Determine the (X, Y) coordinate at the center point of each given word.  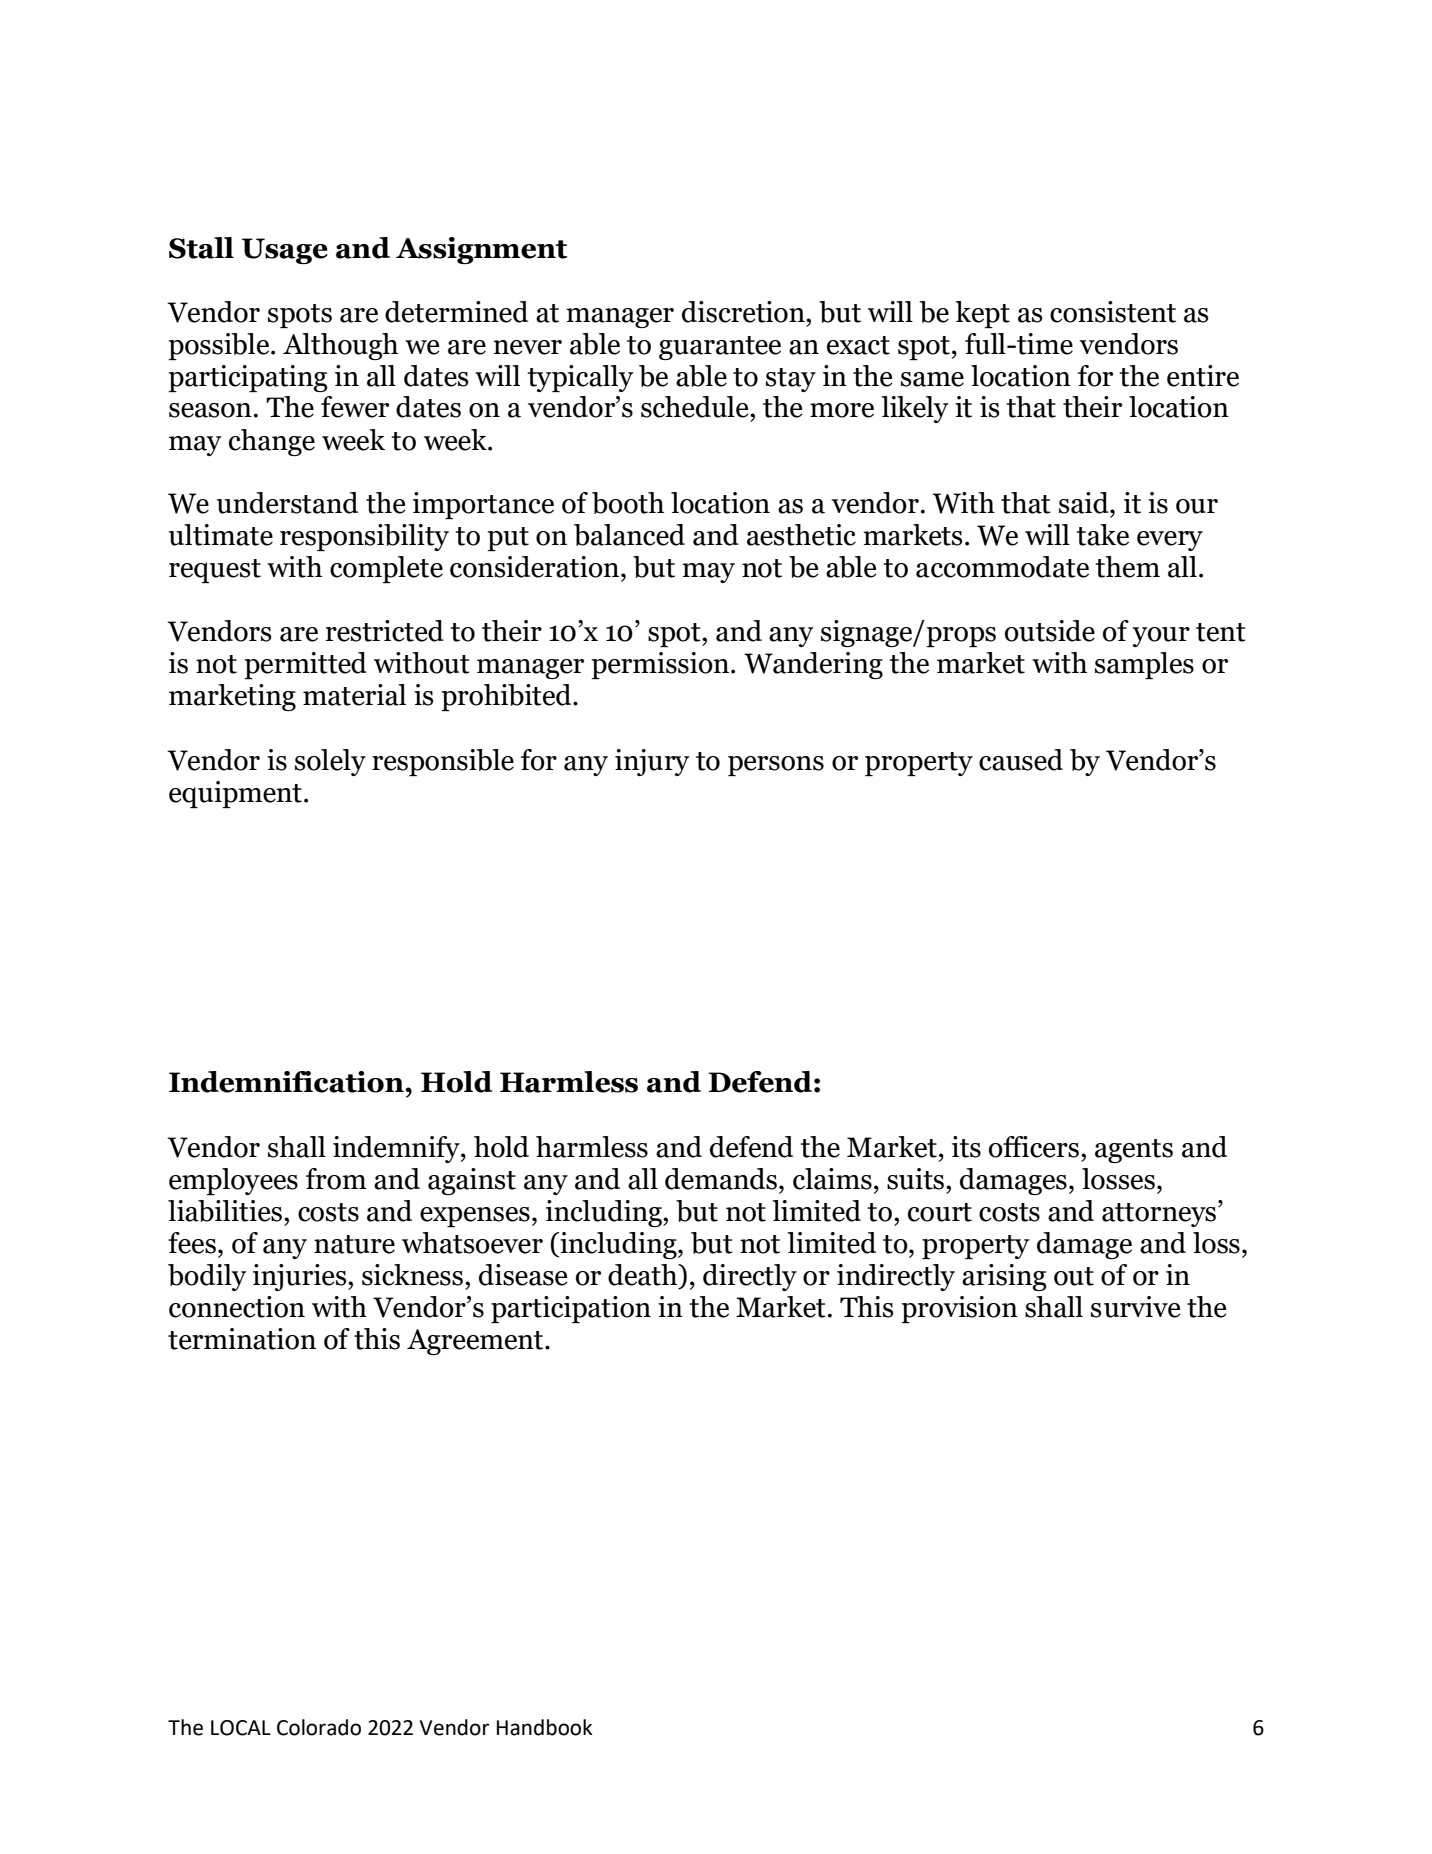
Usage (285, 251)
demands (721, 1179)
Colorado (319, 1727)
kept (982, 314)
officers (1034, 1147)
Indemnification (287, 1082)
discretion (744, 312)
